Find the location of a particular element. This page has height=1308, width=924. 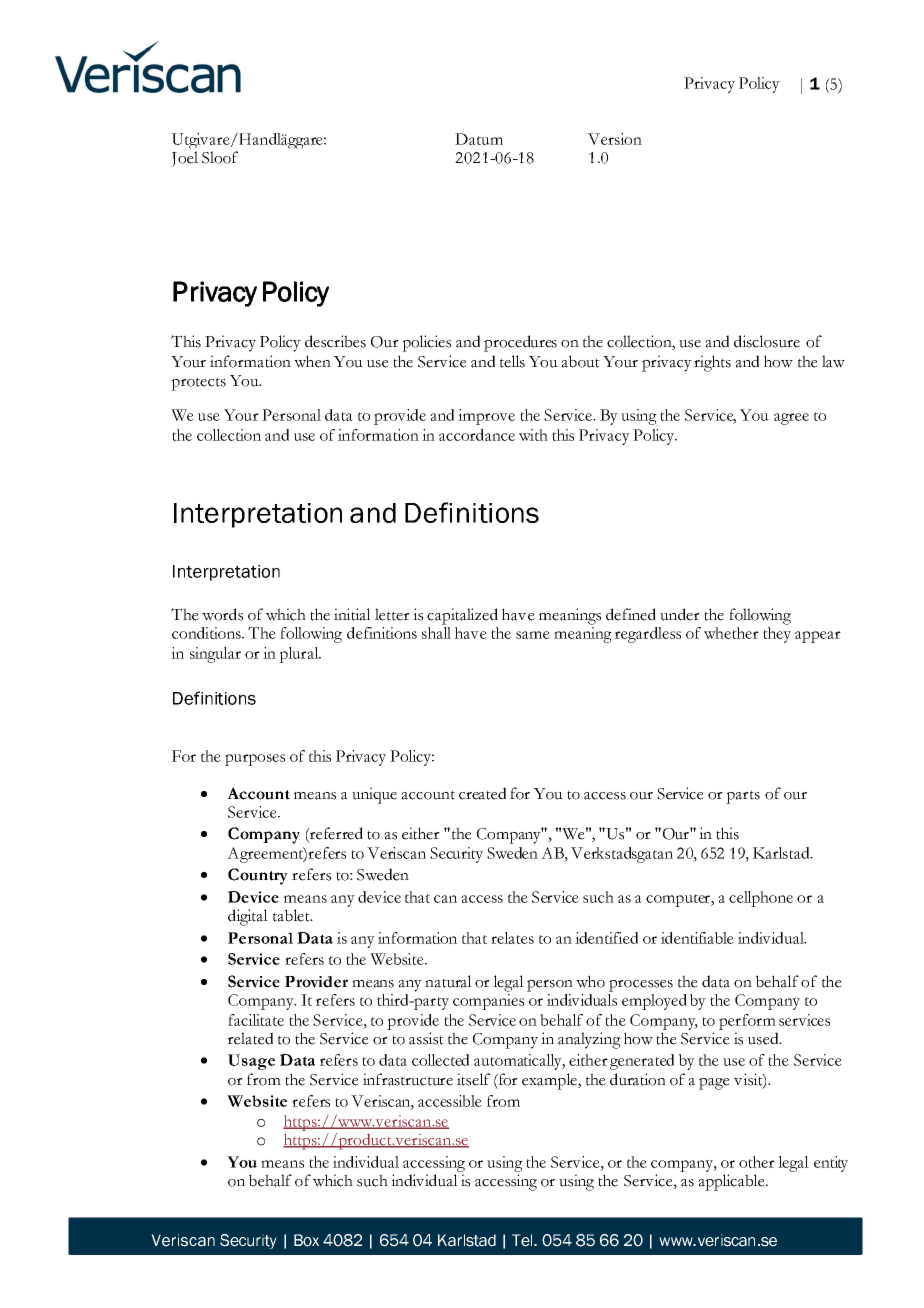

Joel is located at coordinates (184, 159).
